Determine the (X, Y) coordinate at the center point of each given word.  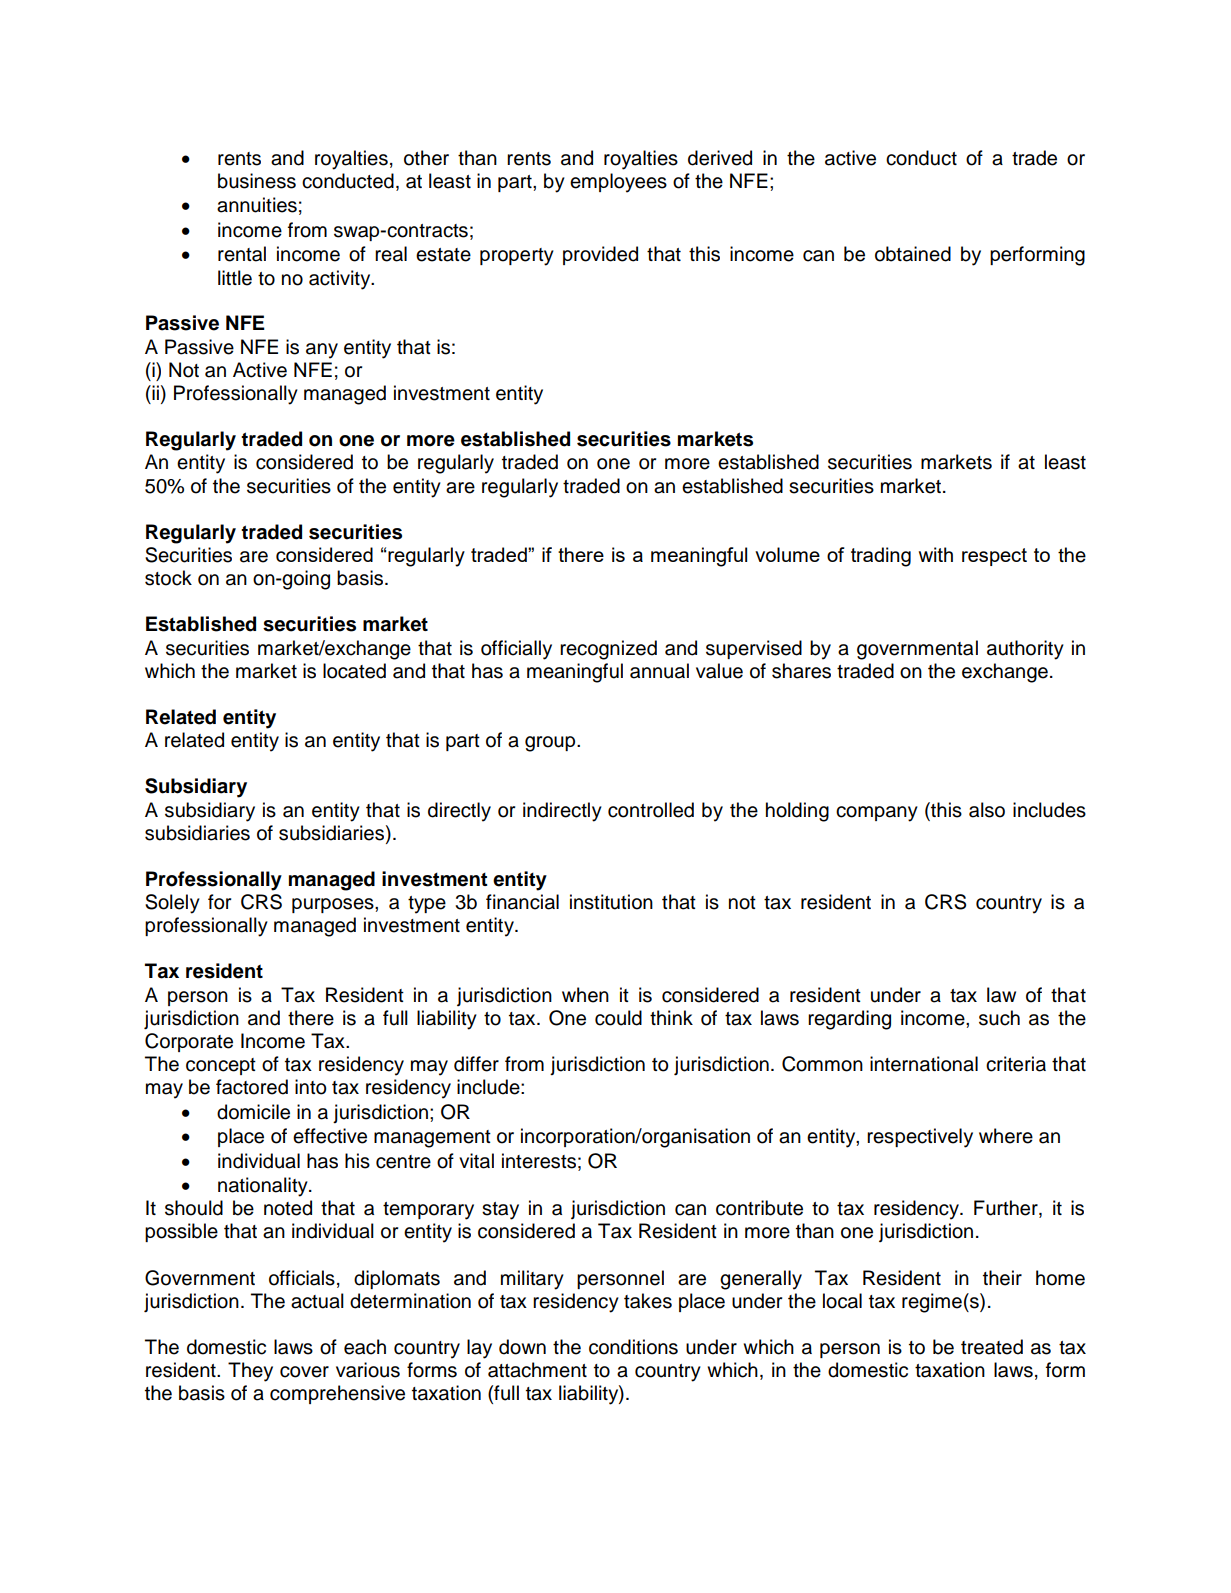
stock (168, 578)
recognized (608, 650)
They (250, 1372)
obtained (913, 254)
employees (618, 183)
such (999, 1018)
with (936, 554)
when (585, 995)
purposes (334, 905)
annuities (257, 205)
